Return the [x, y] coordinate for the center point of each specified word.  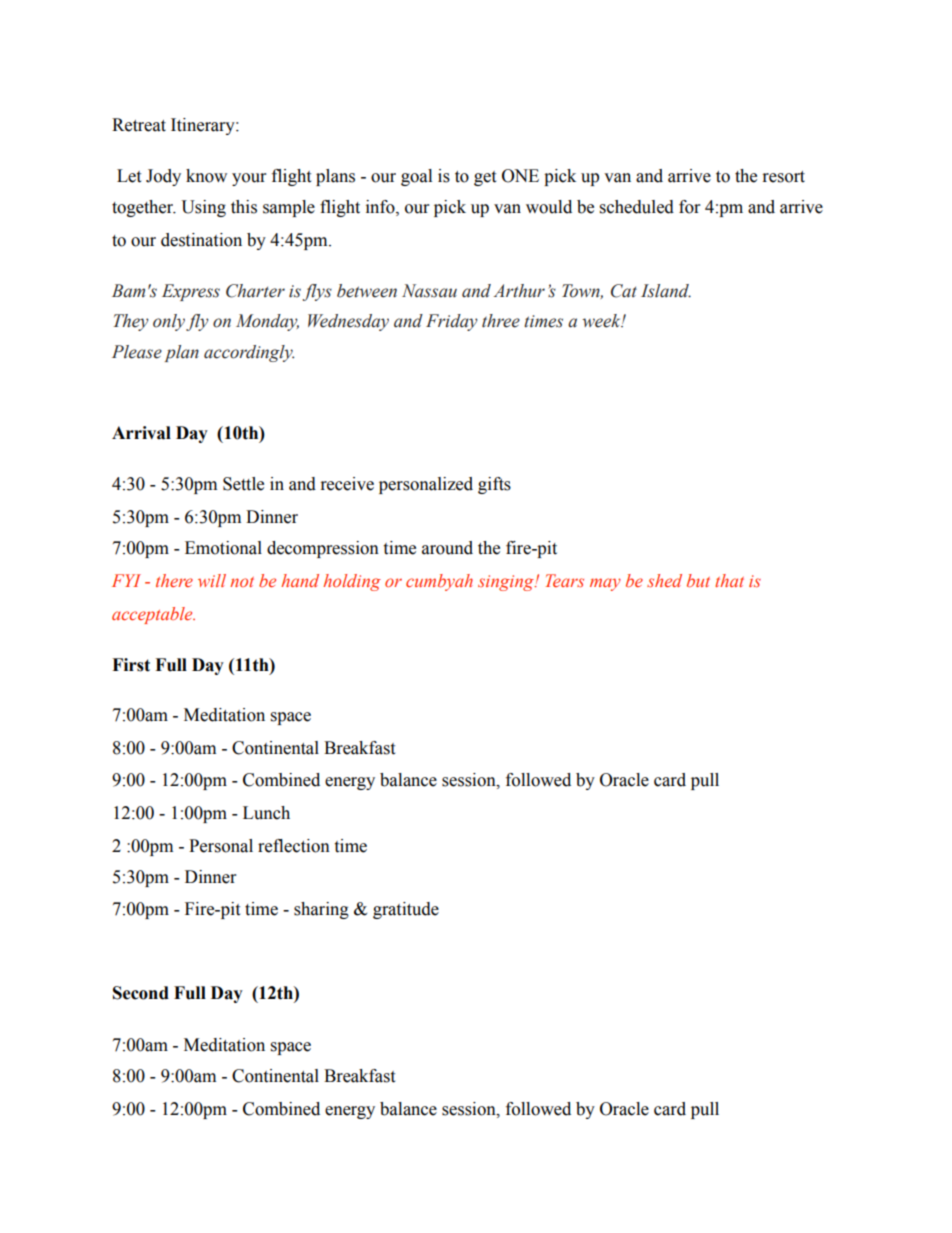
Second [141, 993]
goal [416, 177]
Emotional [223, 548]
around [447, 548]
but [698, 580]
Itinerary [204, 126]
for [689, 207]
